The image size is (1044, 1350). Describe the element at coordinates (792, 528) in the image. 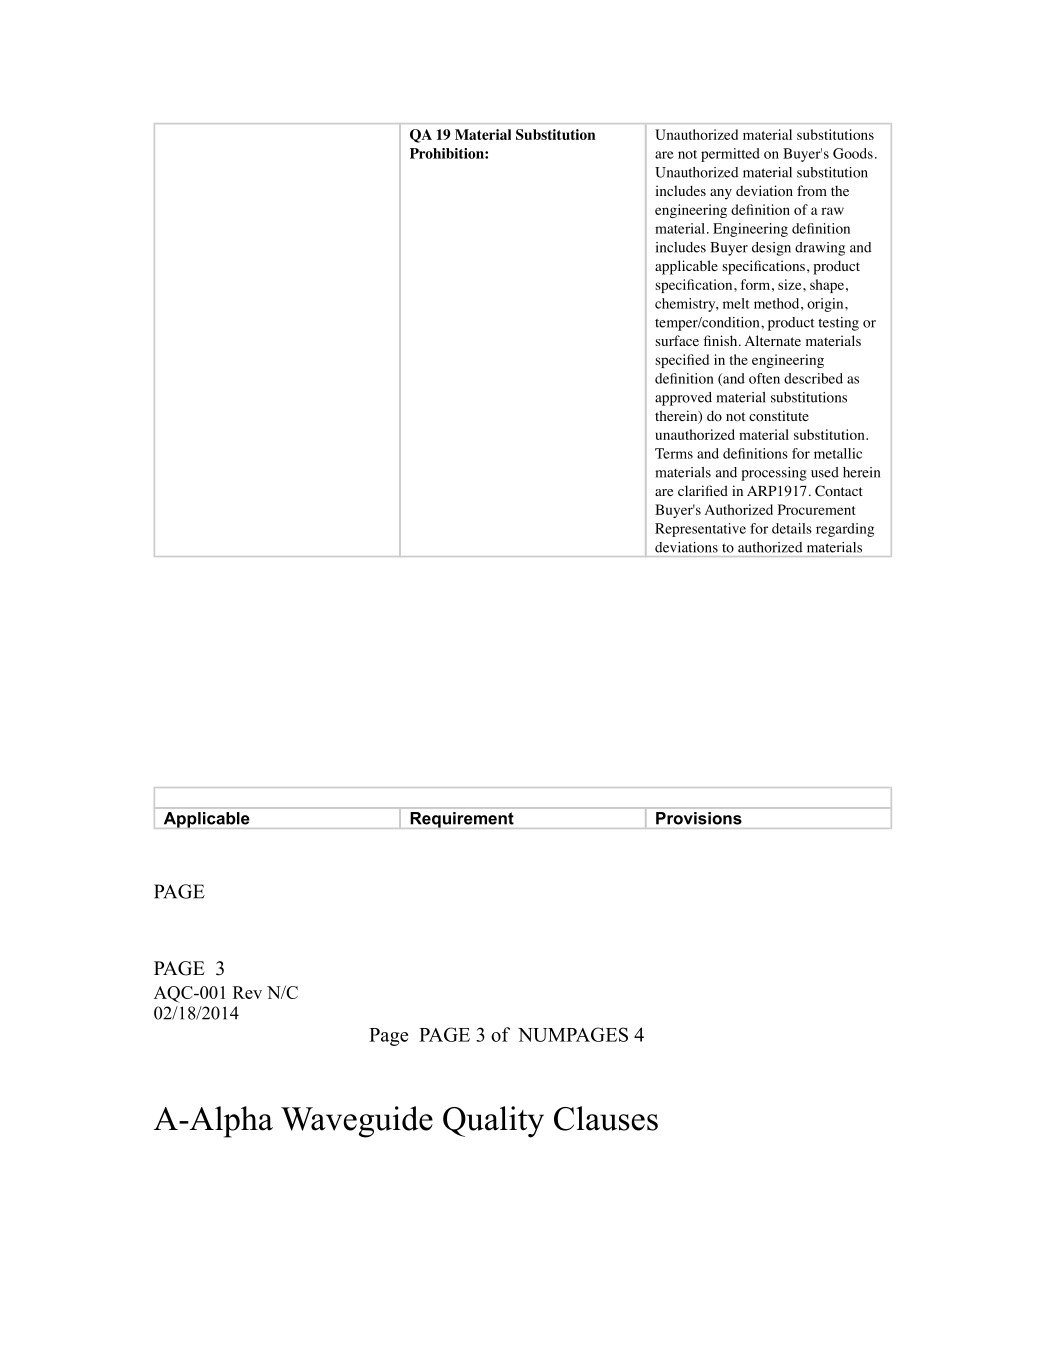

I see `details` at that location.
